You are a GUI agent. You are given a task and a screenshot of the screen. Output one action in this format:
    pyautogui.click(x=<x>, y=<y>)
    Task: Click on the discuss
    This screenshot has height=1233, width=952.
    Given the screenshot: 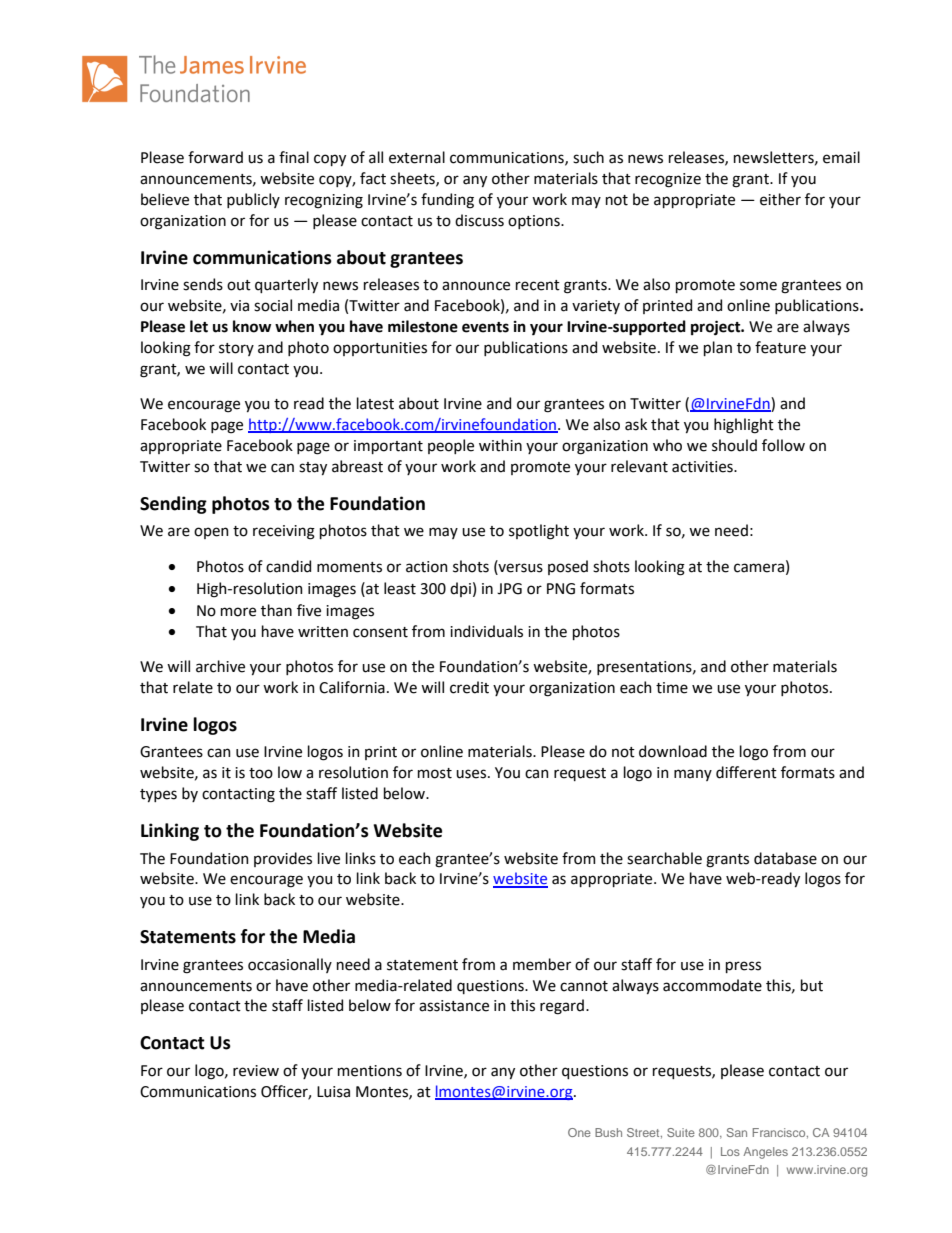 What is the action you would take?
    pyautogui.click(x=479, y=220)
